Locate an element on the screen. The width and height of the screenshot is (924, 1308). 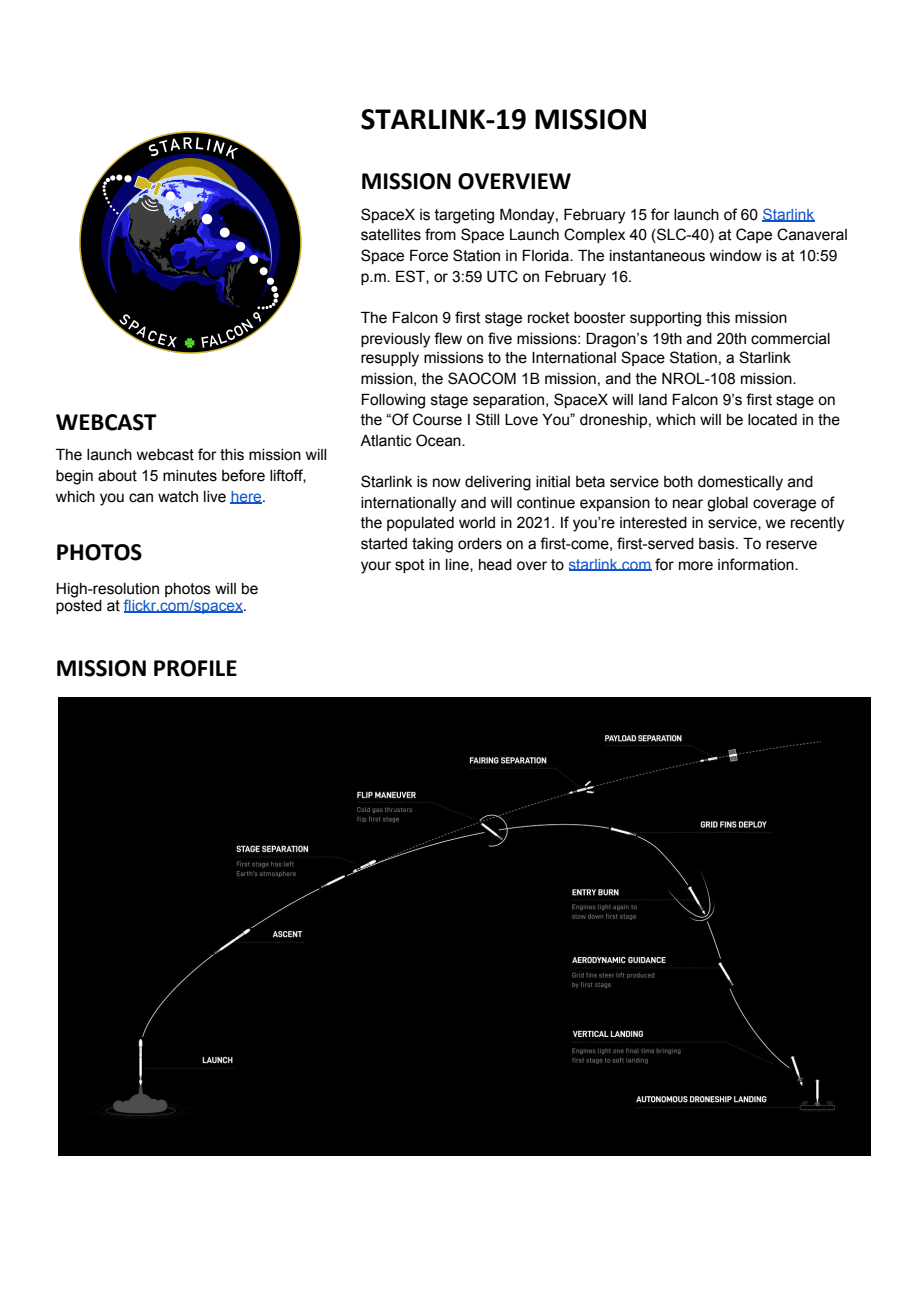
satellites is located at coordinates (391, 235).
